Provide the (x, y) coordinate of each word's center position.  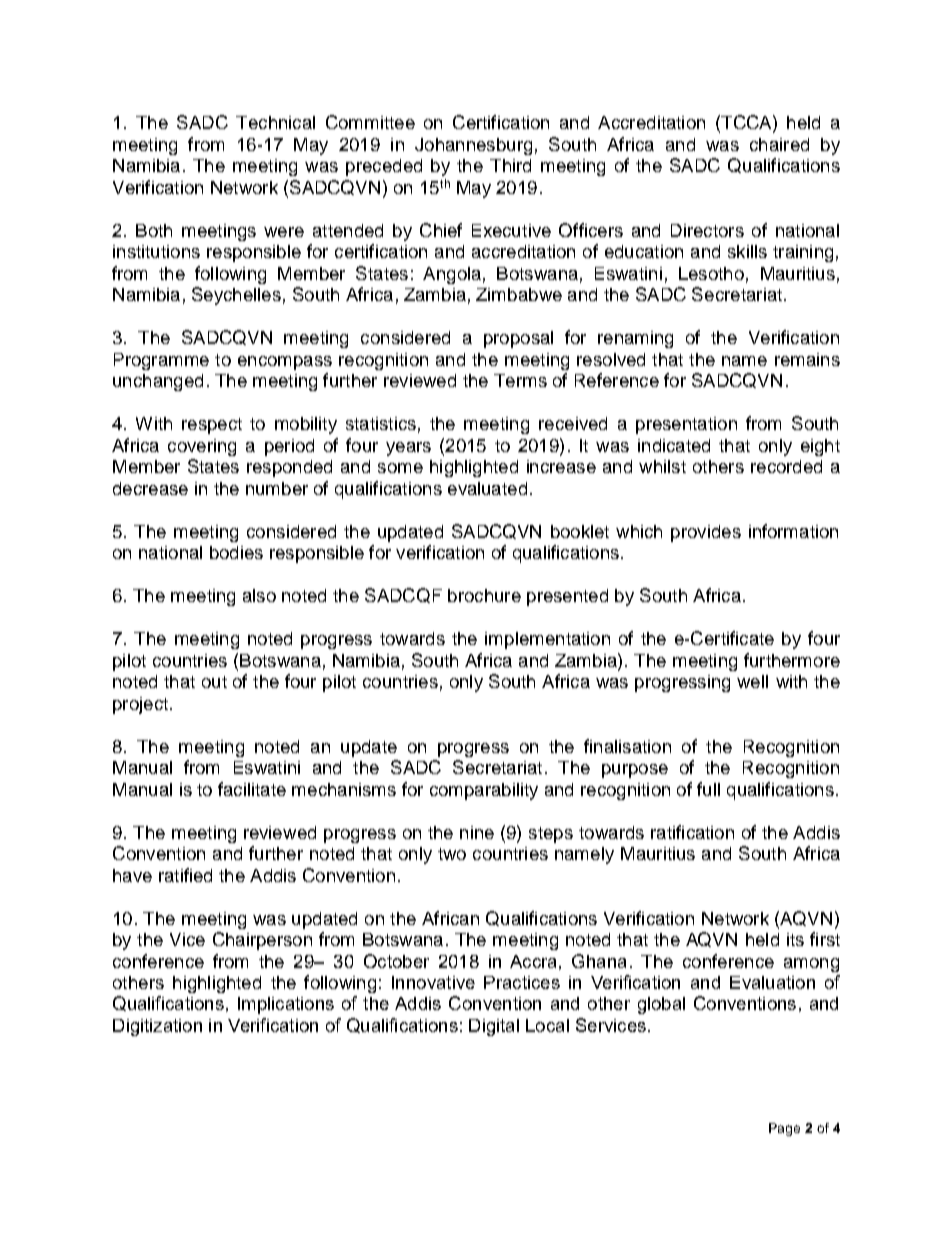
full (708, 789)
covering (202, 447)
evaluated (487, 488)
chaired (779, 144)
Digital (494, 1027)
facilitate (252, 789)
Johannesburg (473, 146)
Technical (275, 122)
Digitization (157, 1027)
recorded (786, 466)
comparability (484, 791)
